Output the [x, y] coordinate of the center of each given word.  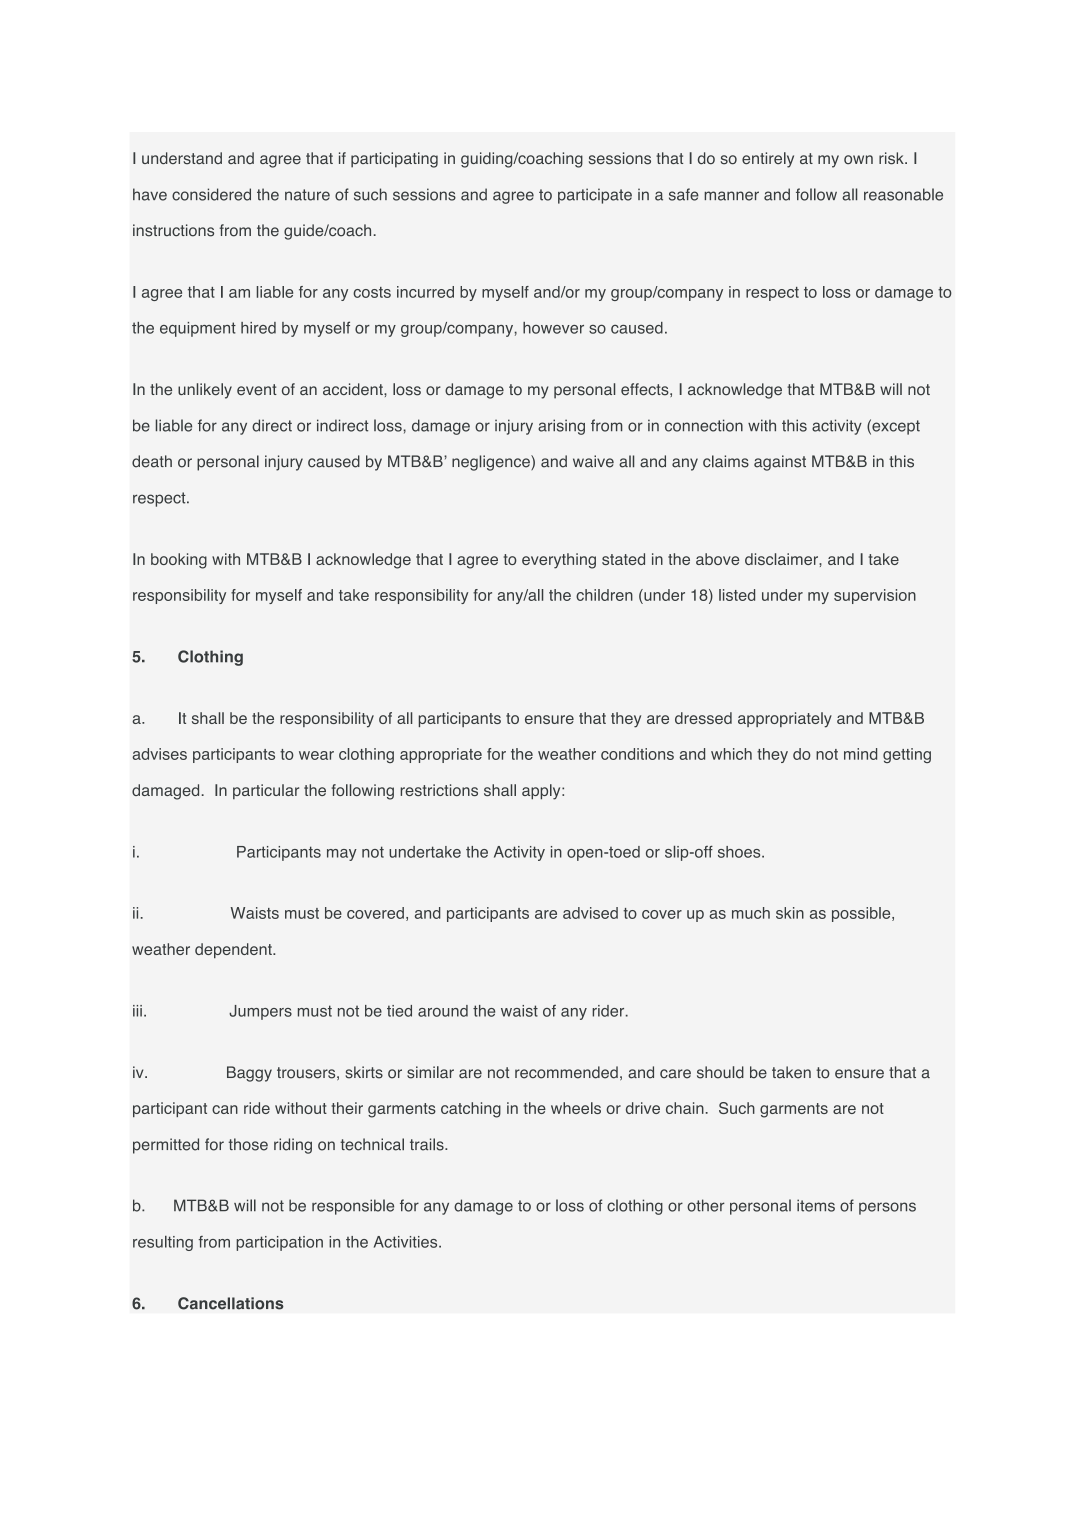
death [152, 461]
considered [211, 194]
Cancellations [231, 1303]
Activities [407, 1242]
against [780, 463]
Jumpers [260, 1012]
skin [790, 913]
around [443, 1011]
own [858, 159]
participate [595, 196]
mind [860, 754]
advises [159, 754]
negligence [492, 463]
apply [542, 792]
